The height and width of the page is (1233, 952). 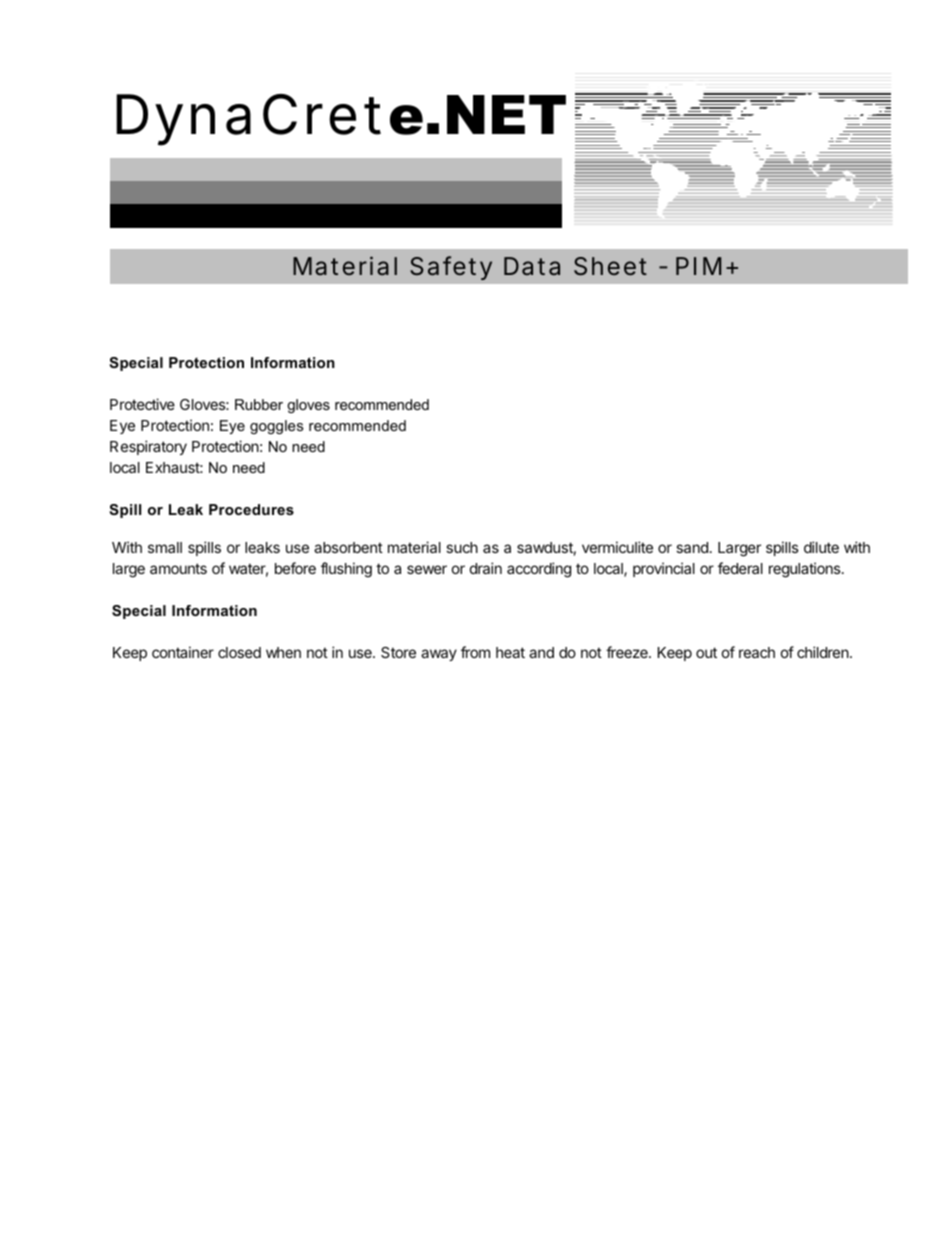 What do you see at coordinates (692, 547) in the page?
I see `sand` at bounding box center [692, 547].
